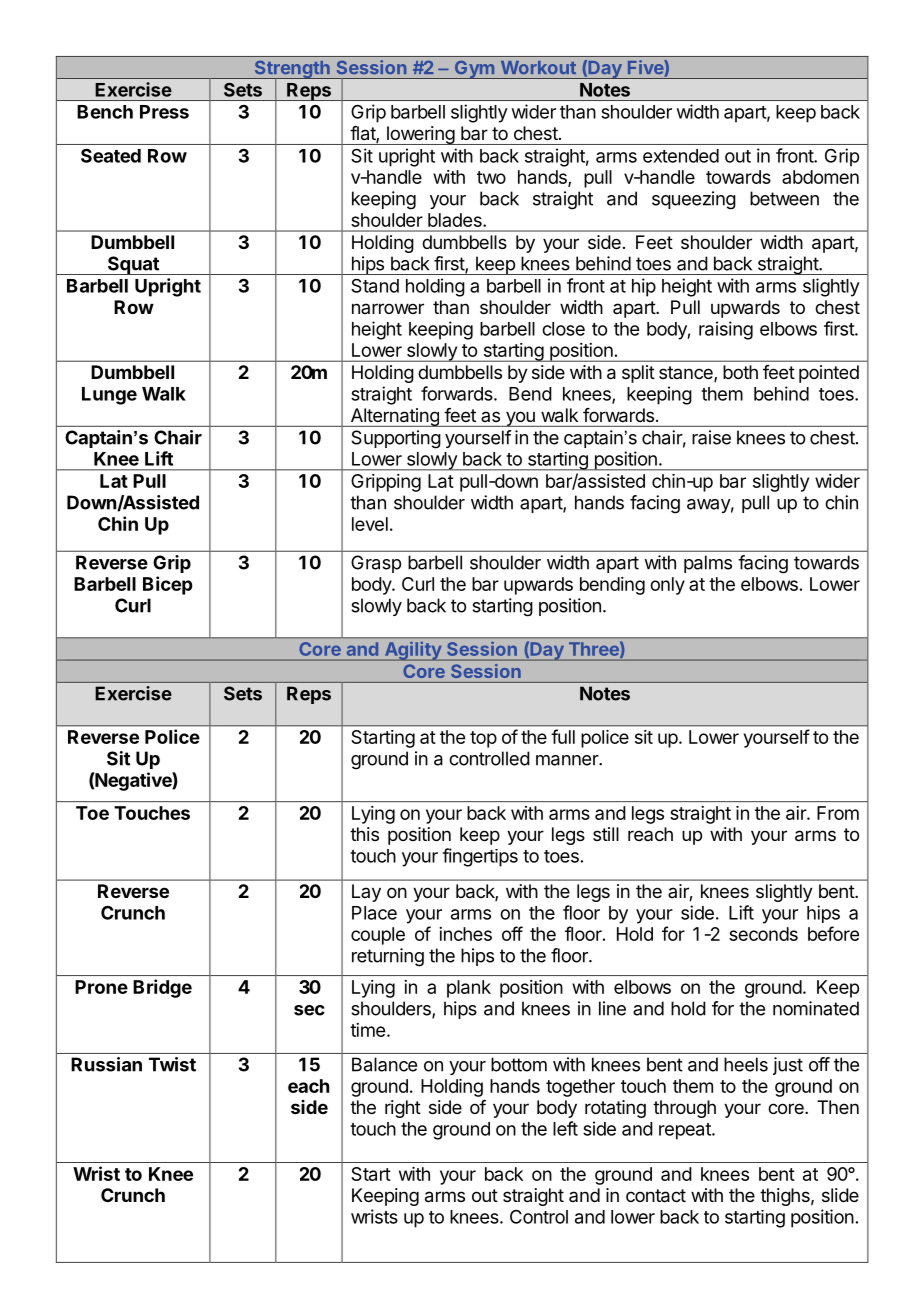  Describe the element at coordinates (686, 1131) in the screenshot. I see `repeat` at that location.
